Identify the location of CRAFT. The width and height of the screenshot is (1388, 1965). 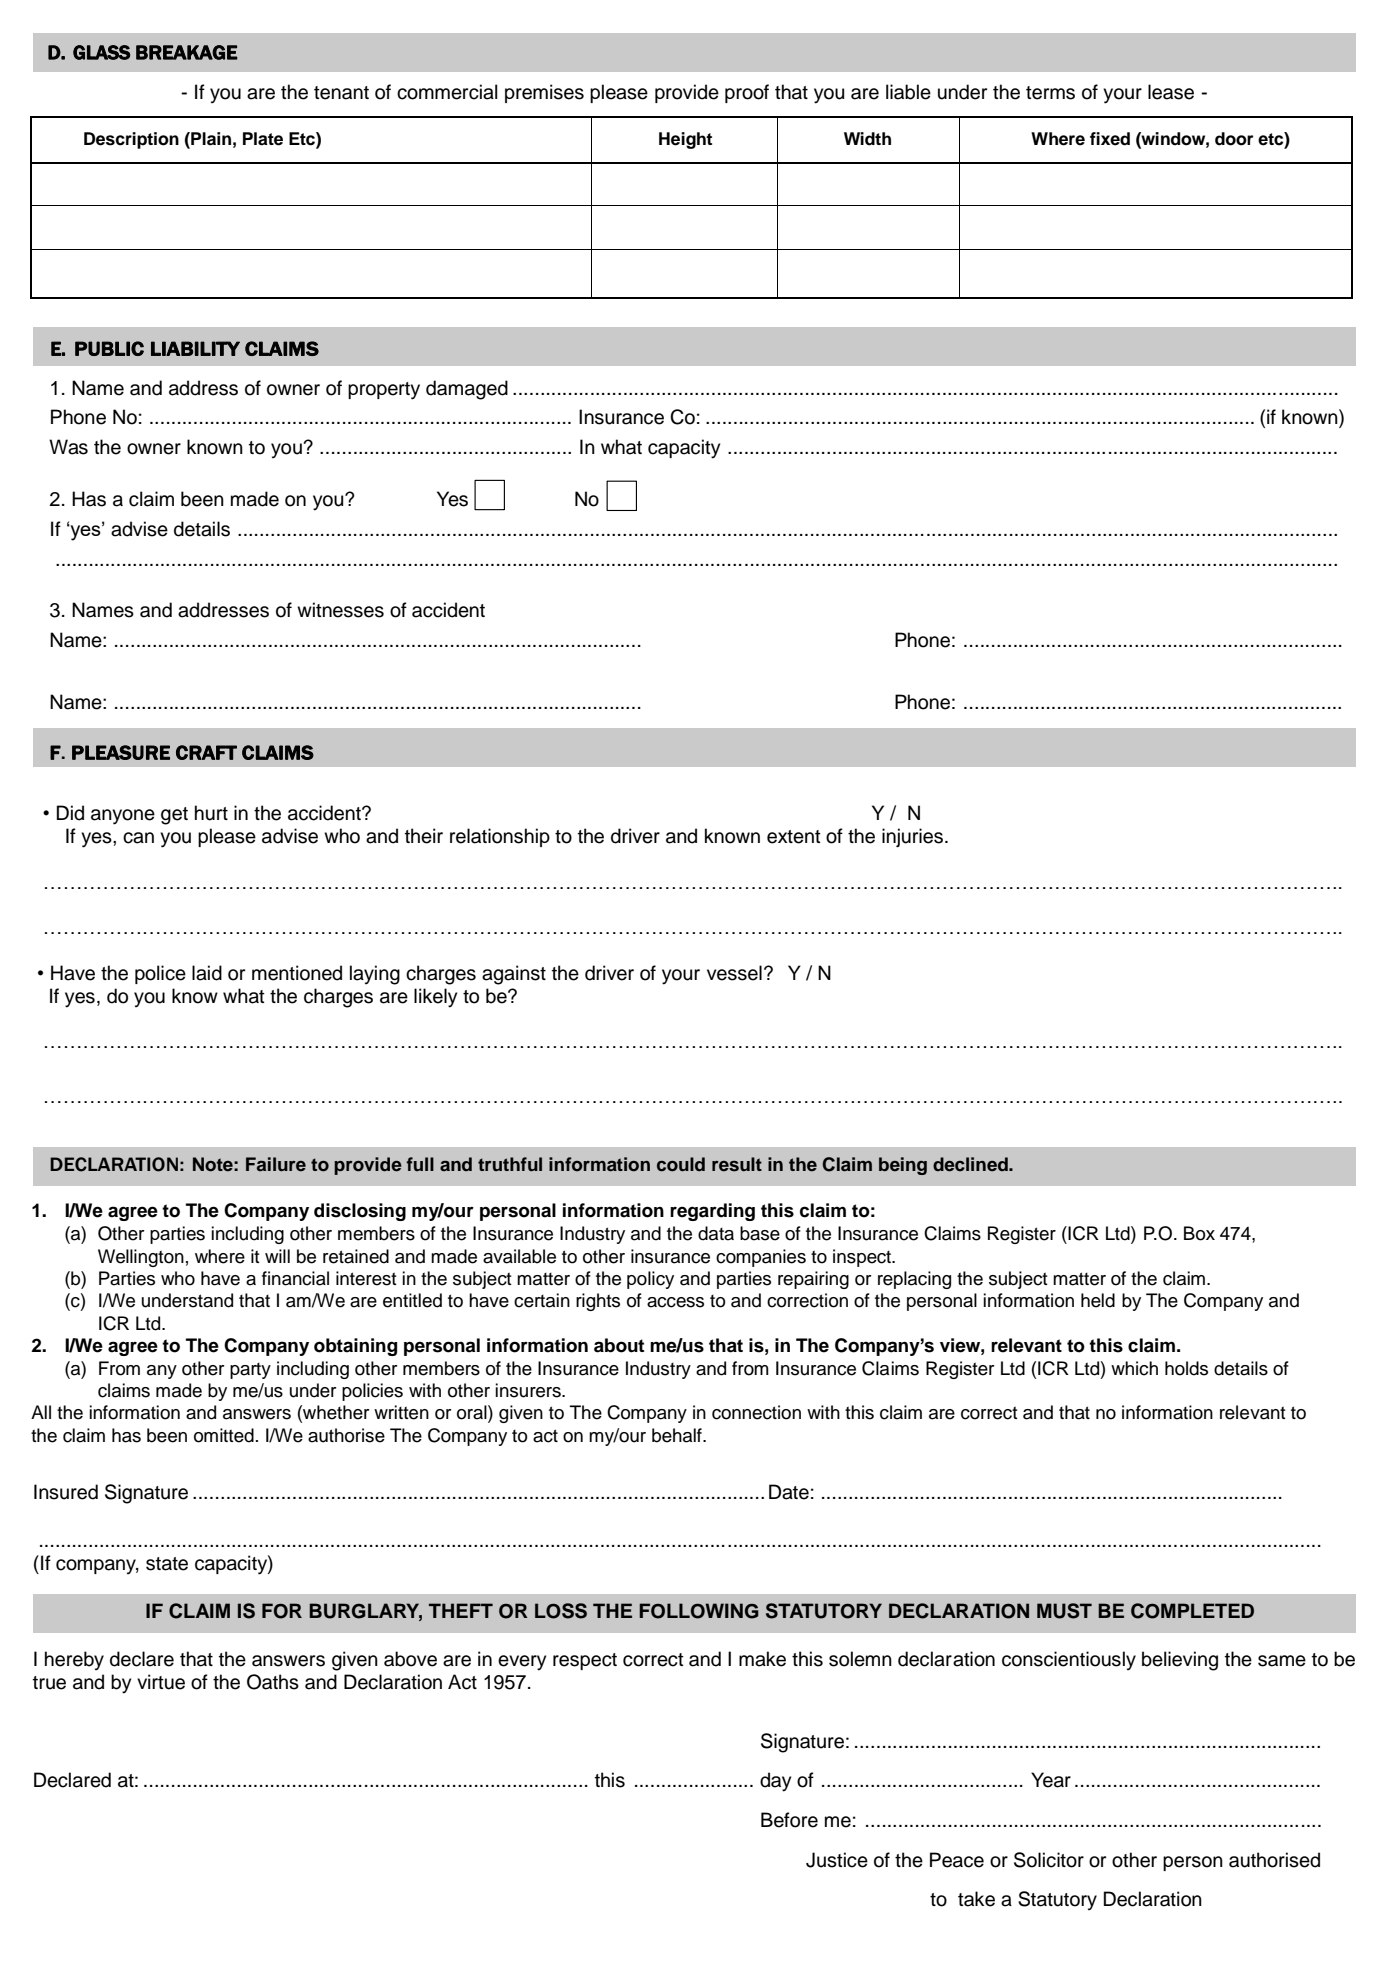
(206, 752).
